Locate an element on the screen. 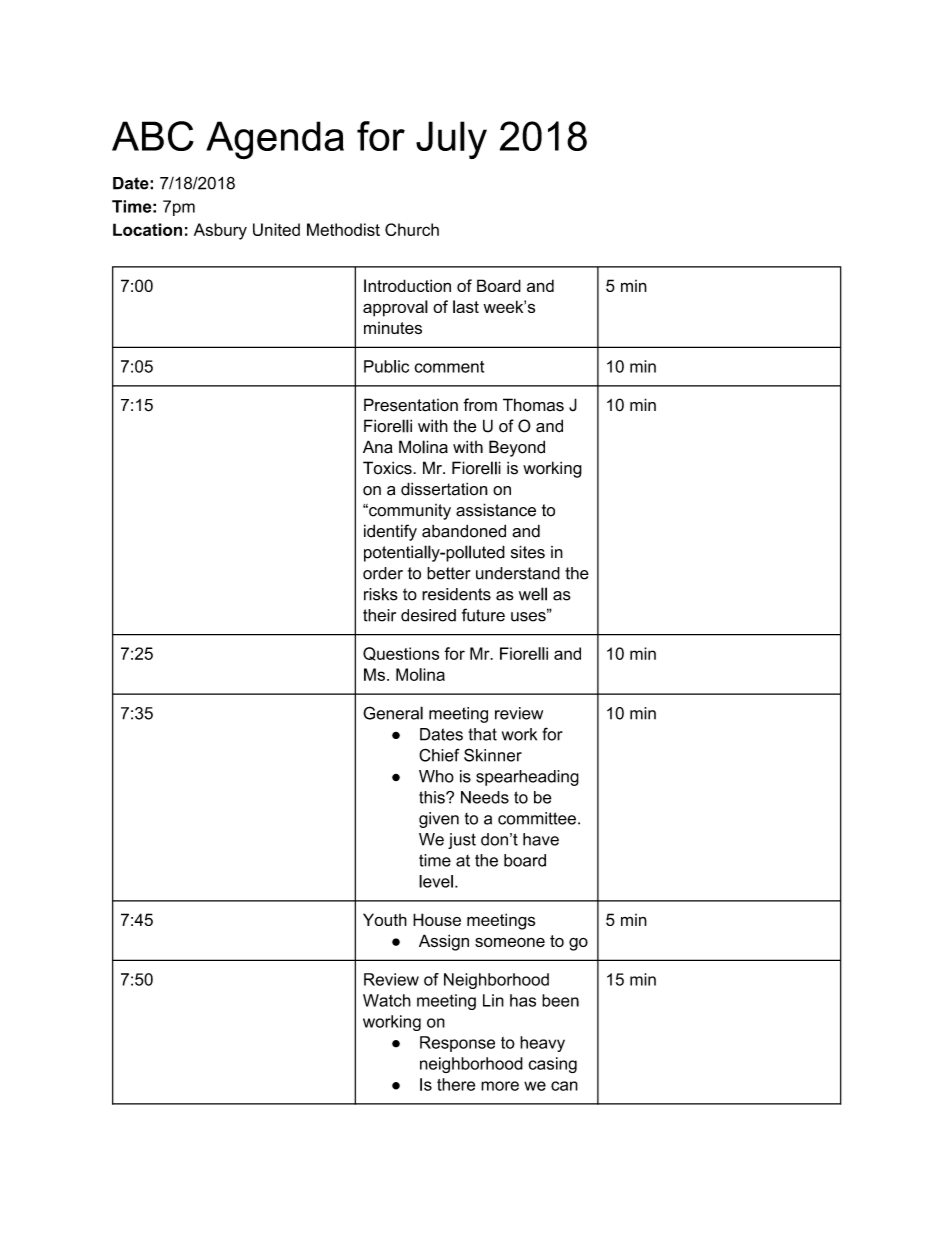 The height and width of the screenshot is (1233, 952). Response is located at coordinates (457, 1044).
